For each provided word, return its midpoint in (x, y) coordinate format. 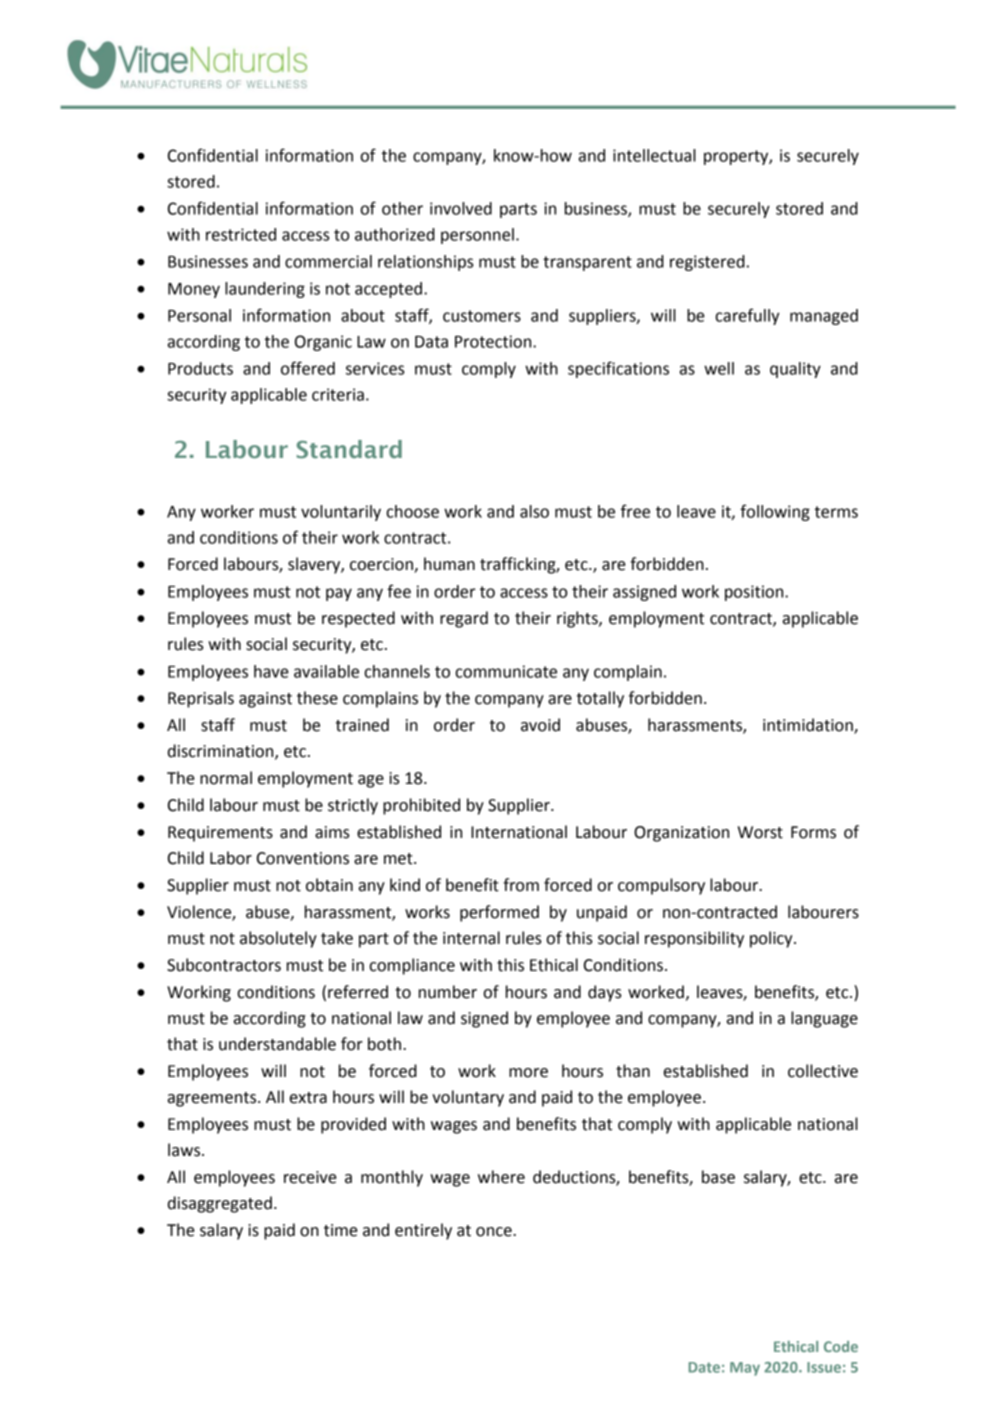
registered (707, 263)
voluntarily (341, 513)
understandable (277, 1044)
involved (461, 208)
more (528, 1073)
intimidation (809, 726)
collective (823, 1071)
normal (226, 778)
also (534, 511)
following (775, 512)
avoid (540, 725)
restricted (241, 234)
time (340, 1230)
